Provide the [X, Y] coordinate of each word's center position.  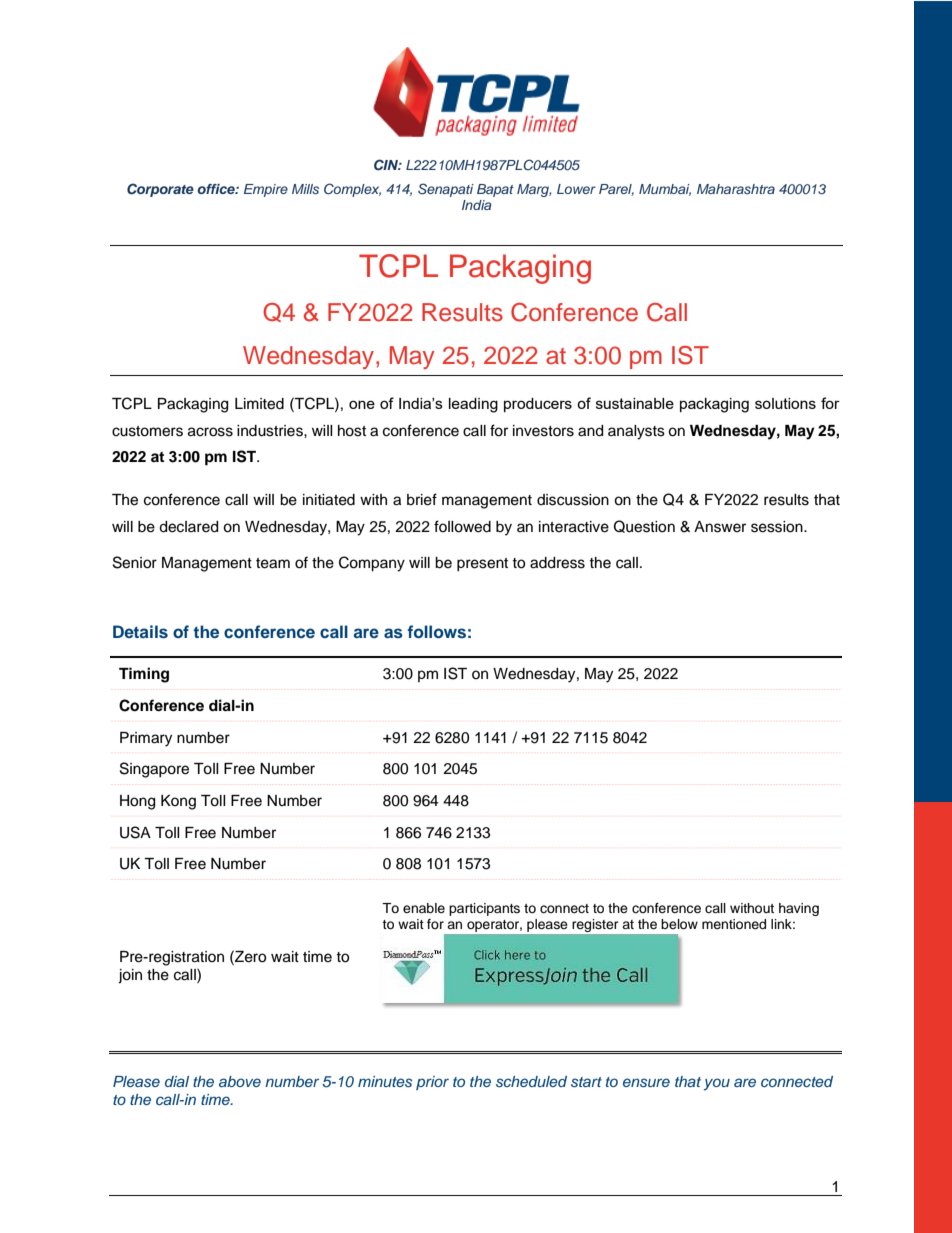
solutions [785, 403]
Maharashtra [736, 189]
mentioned [734, 924]
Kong [178, 802]
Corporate [160, 190]
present [482, 564]
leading [473, 405]
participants [484, 909]
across [210, 432]
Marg [534, 190]
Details [140, 631]
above [240, 1081]
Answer [720, 527]
